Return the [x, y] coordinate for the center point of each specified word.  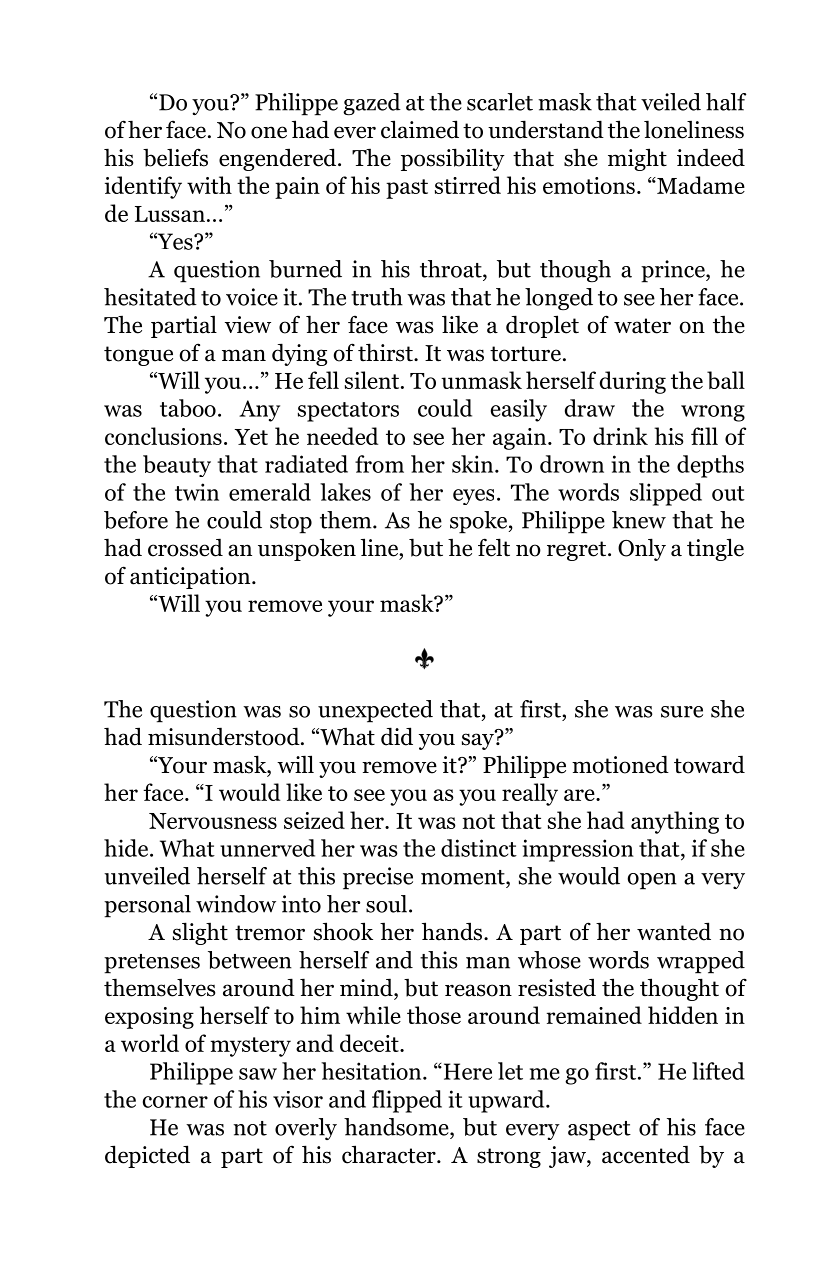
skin [474, 464]
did [397, 736]
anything [675, 822]
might [637, 159]
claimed [420, 129]
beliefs [175, 157]
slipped [666, 494]
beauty [177, 466]
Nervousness [213, 821]
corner [175, 1102]
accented [646, 1155]
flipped [407, 1101]
